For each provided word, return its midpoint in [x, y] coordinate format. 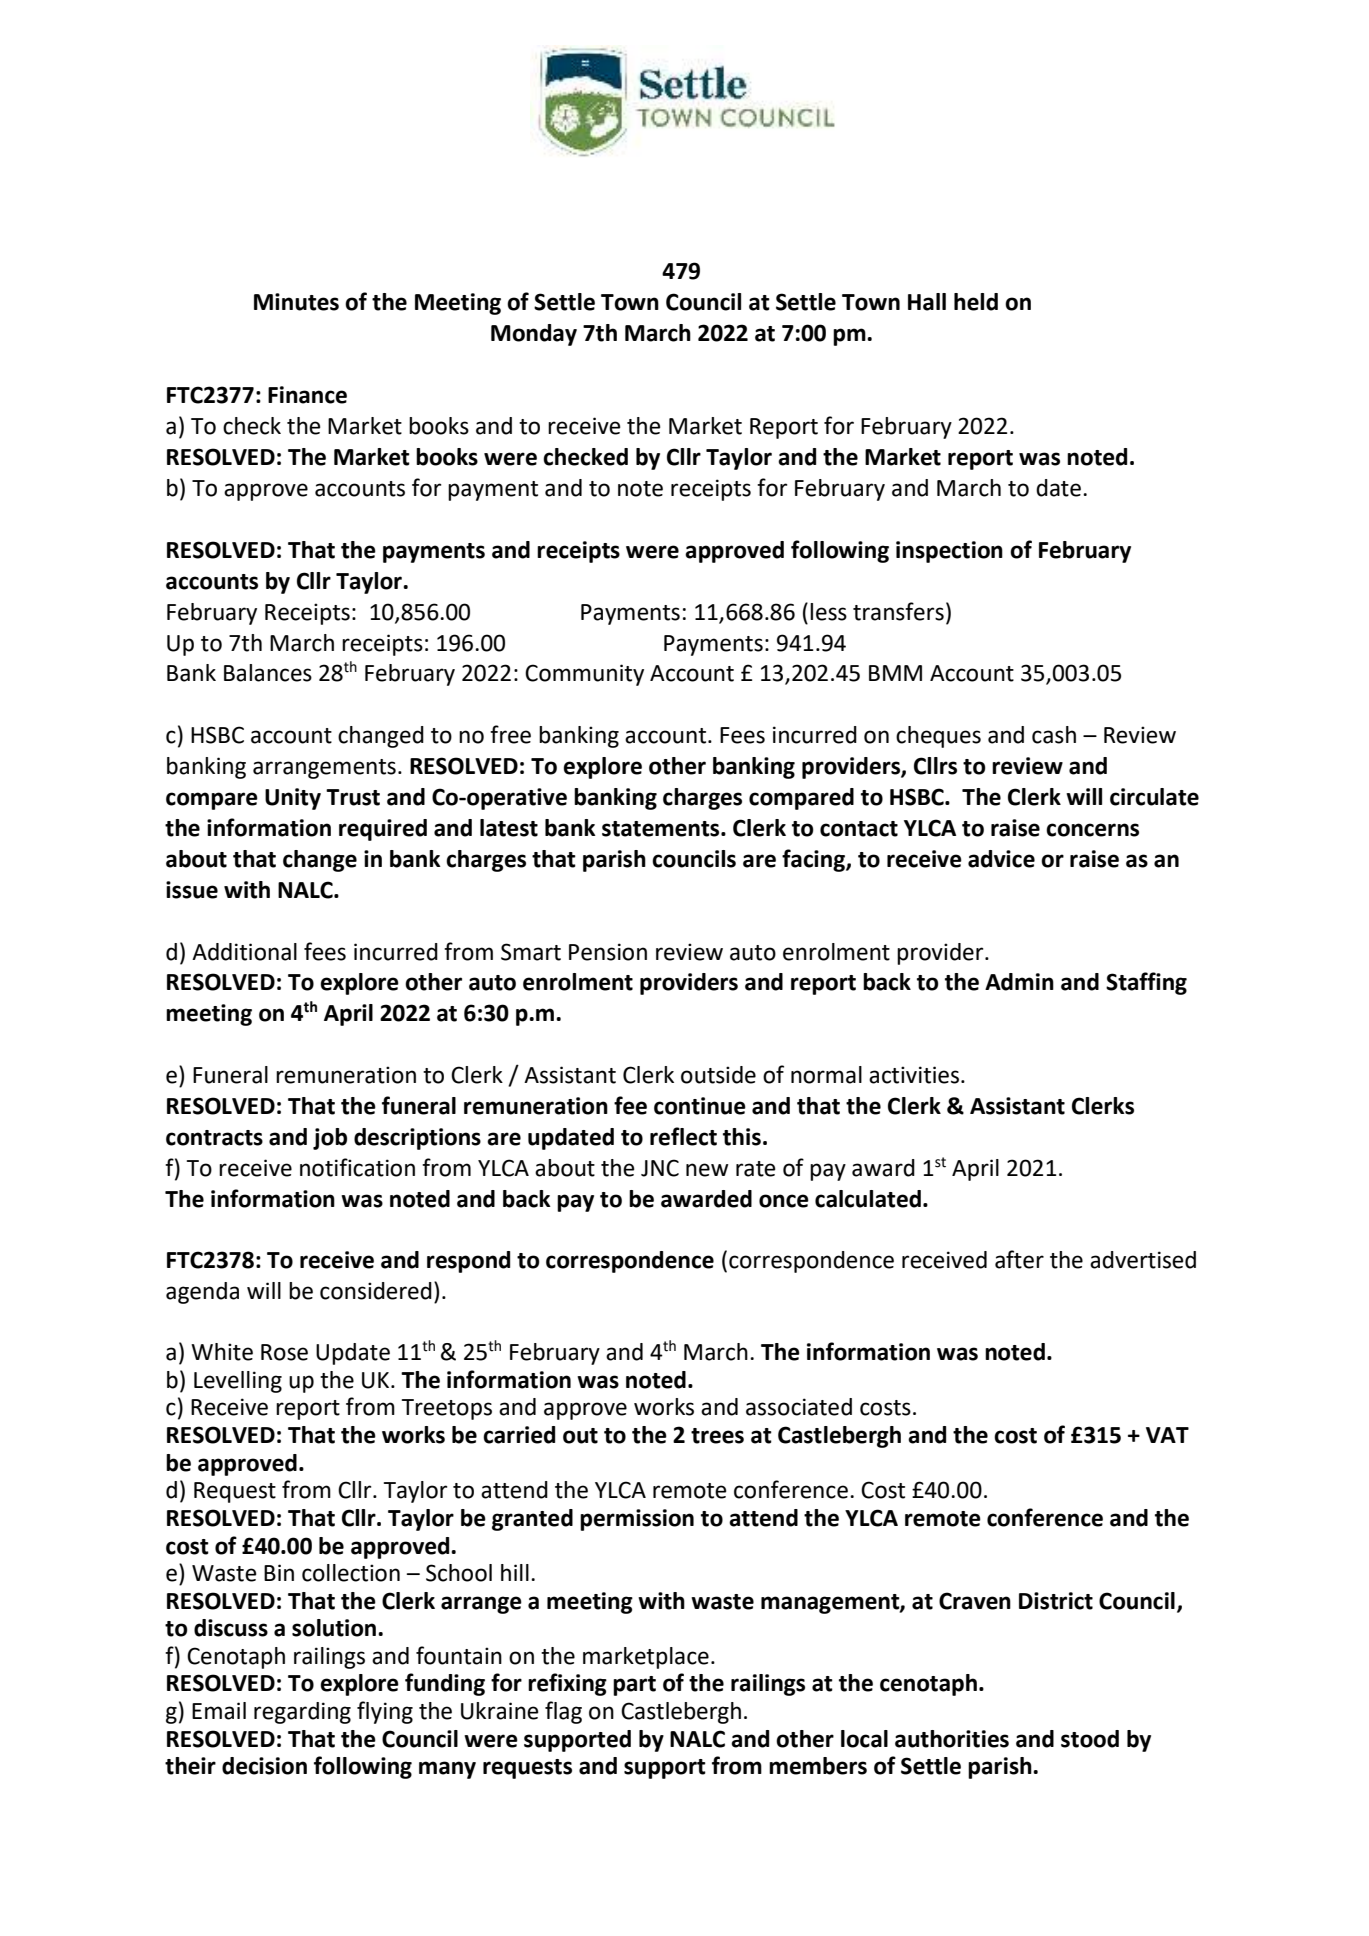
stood [1090, 1739]
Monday [534, 335]
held [976, 302]
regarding [302, 1713]
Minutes [296, 302]
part [634, 1686]
